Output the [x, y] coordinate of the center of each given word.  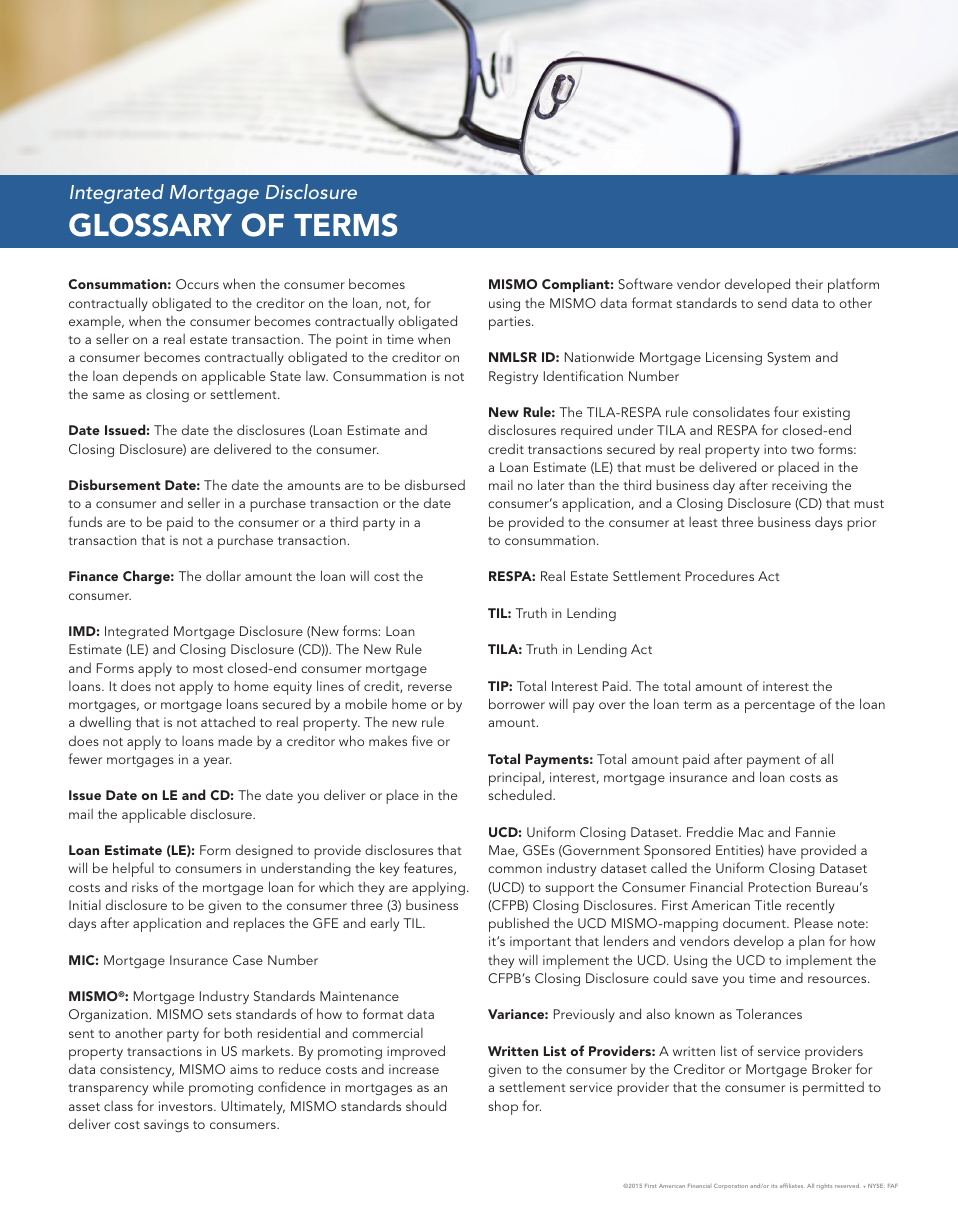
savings [166, 1126]
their [809, 283]
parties [511, 323]
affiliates [792, 1185]
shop [503, 1107]
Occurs [197, 284]
